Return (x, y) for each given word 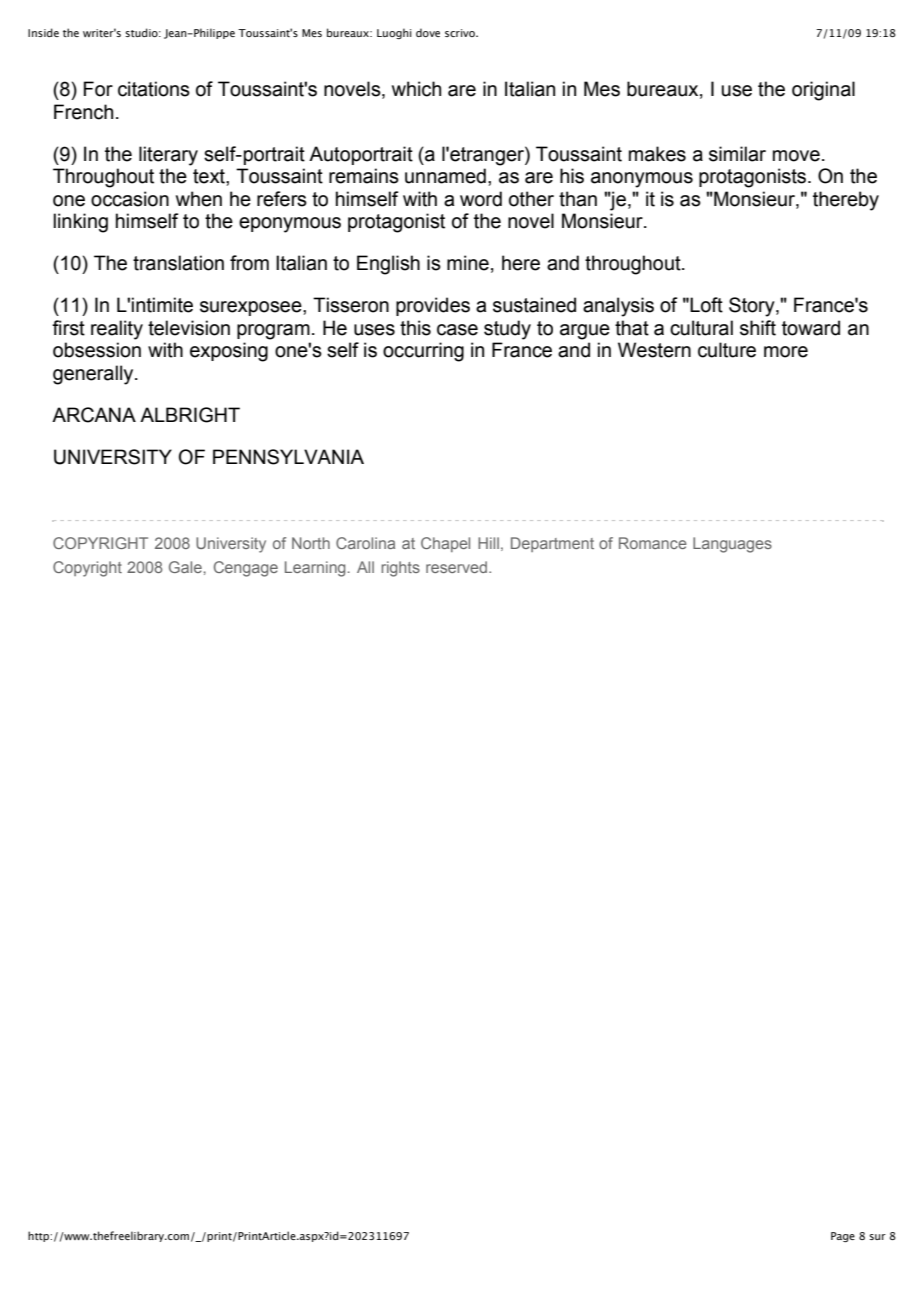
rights (400, 569)
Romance (653, 543)
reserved (458, 567)
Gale (185, 567)
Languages (732, 545)
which (416, 89)
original (823, 91)
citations (154, 89)
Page (843, 1237)
